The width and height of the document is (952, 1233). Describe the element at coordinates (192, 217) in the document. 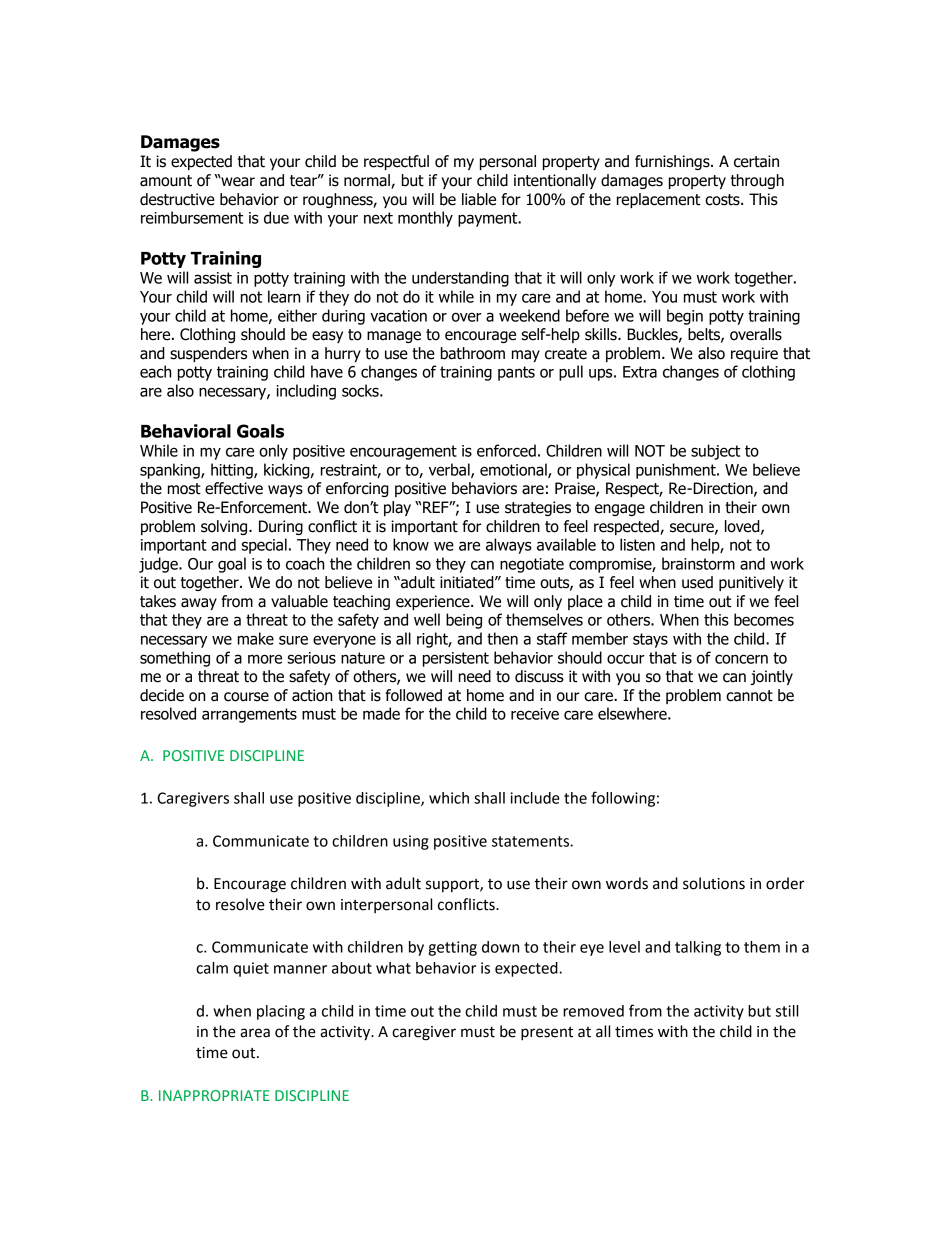

I see `reimbursement` at that location.
